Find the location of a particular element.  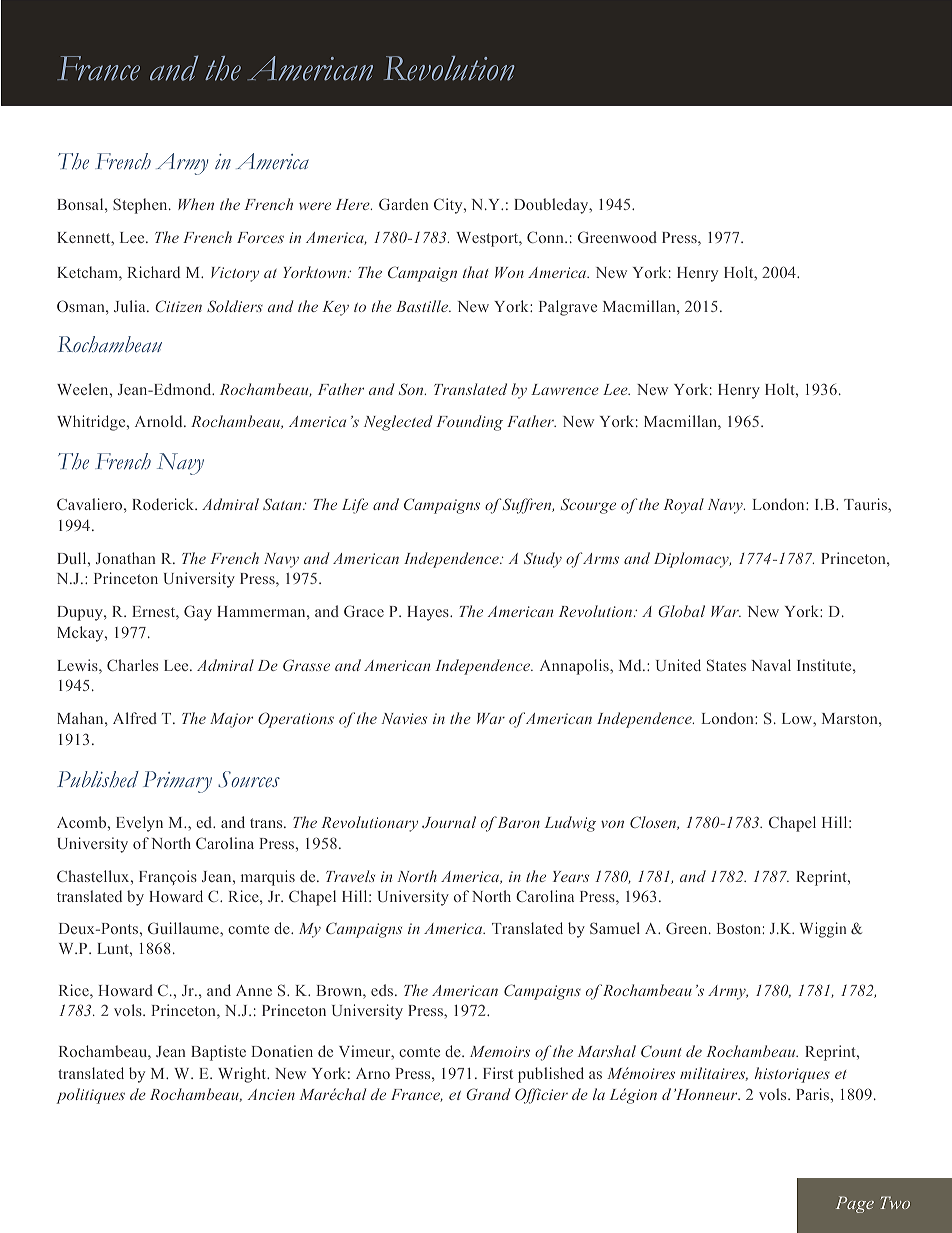

Guillaume is located at coordinates (184, 928).
